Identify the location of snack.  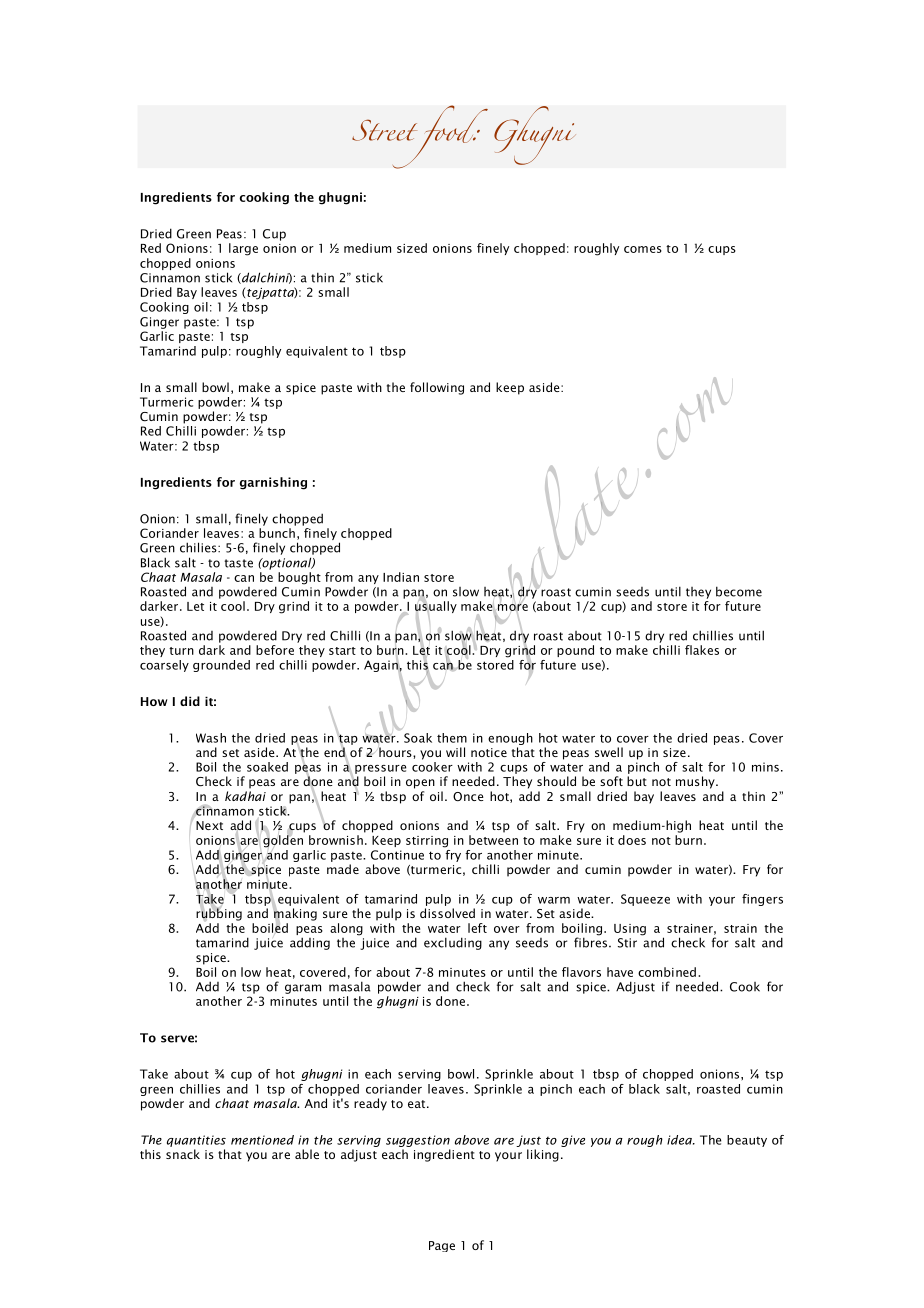
(183, 1154).
